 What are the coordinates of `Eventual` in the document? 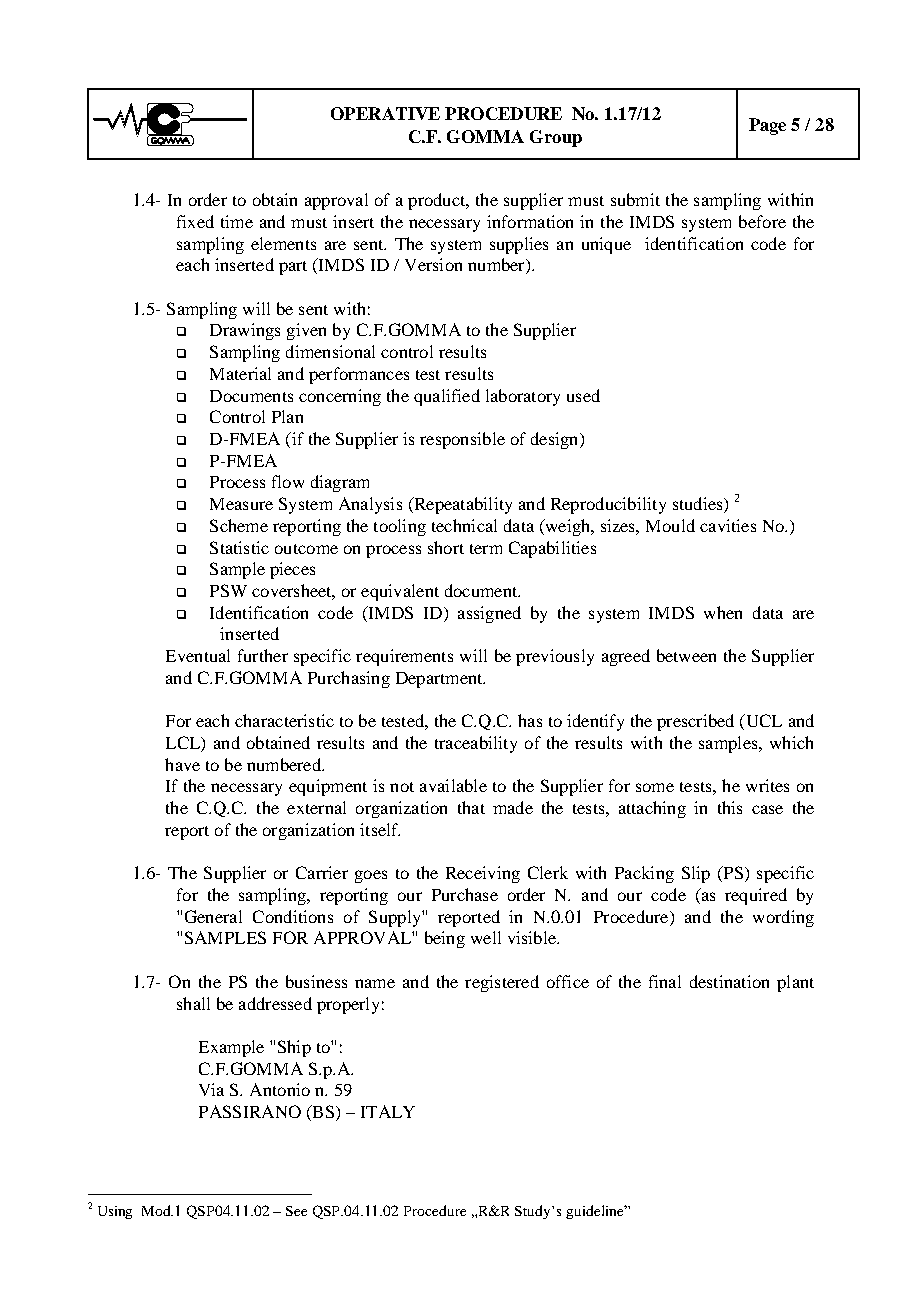 It's located at (198, 655).
